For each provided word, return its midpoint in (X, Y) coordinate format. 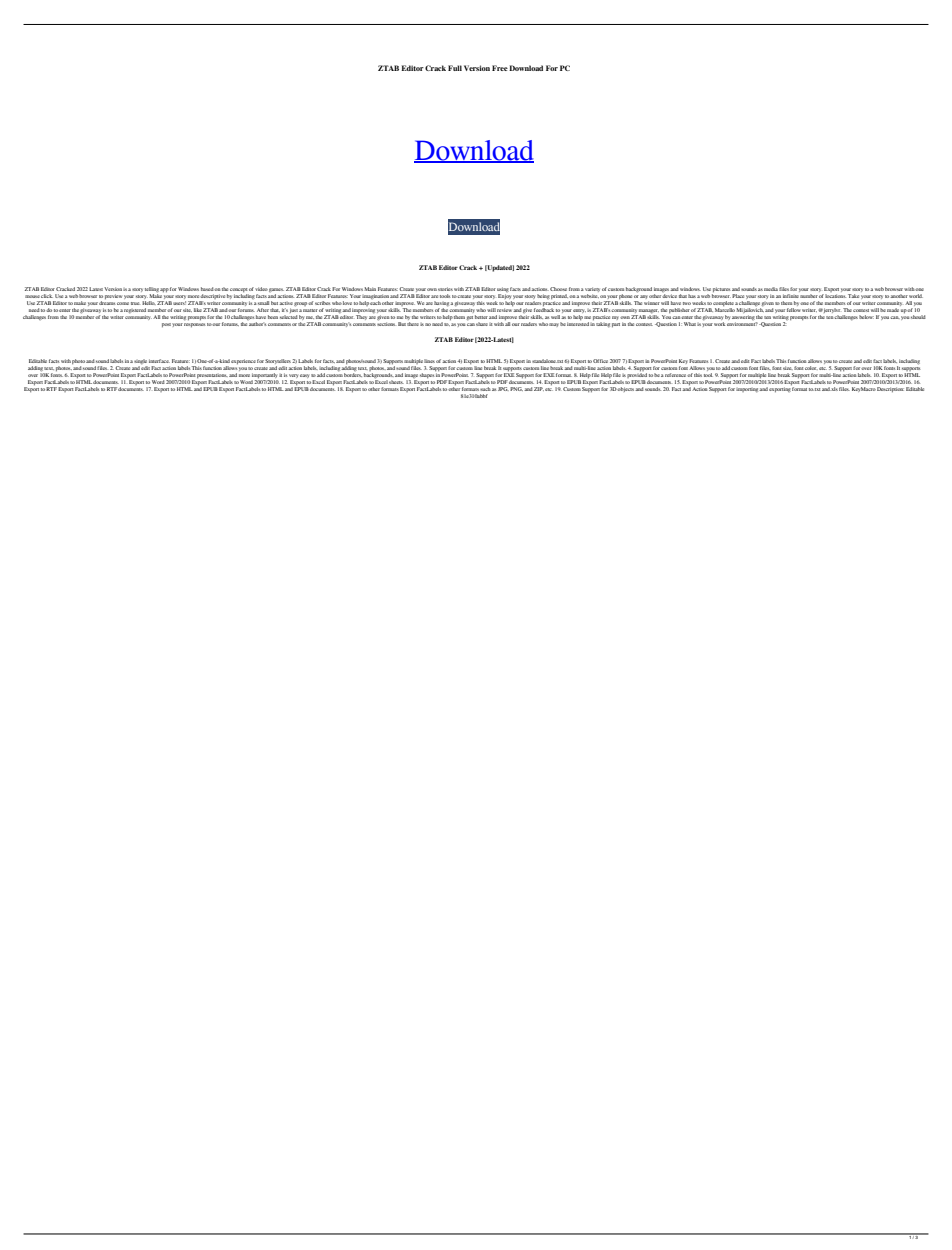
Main (370, 289)
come (123, 303)
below (866, 317)
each (376, 303)
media (771, 289)
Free (500, 68)
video (261, 289)
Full (455, 68)
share (482, 324)
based (208, 289)
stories (445, 289)
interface (159, 361)
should (918, 317)
